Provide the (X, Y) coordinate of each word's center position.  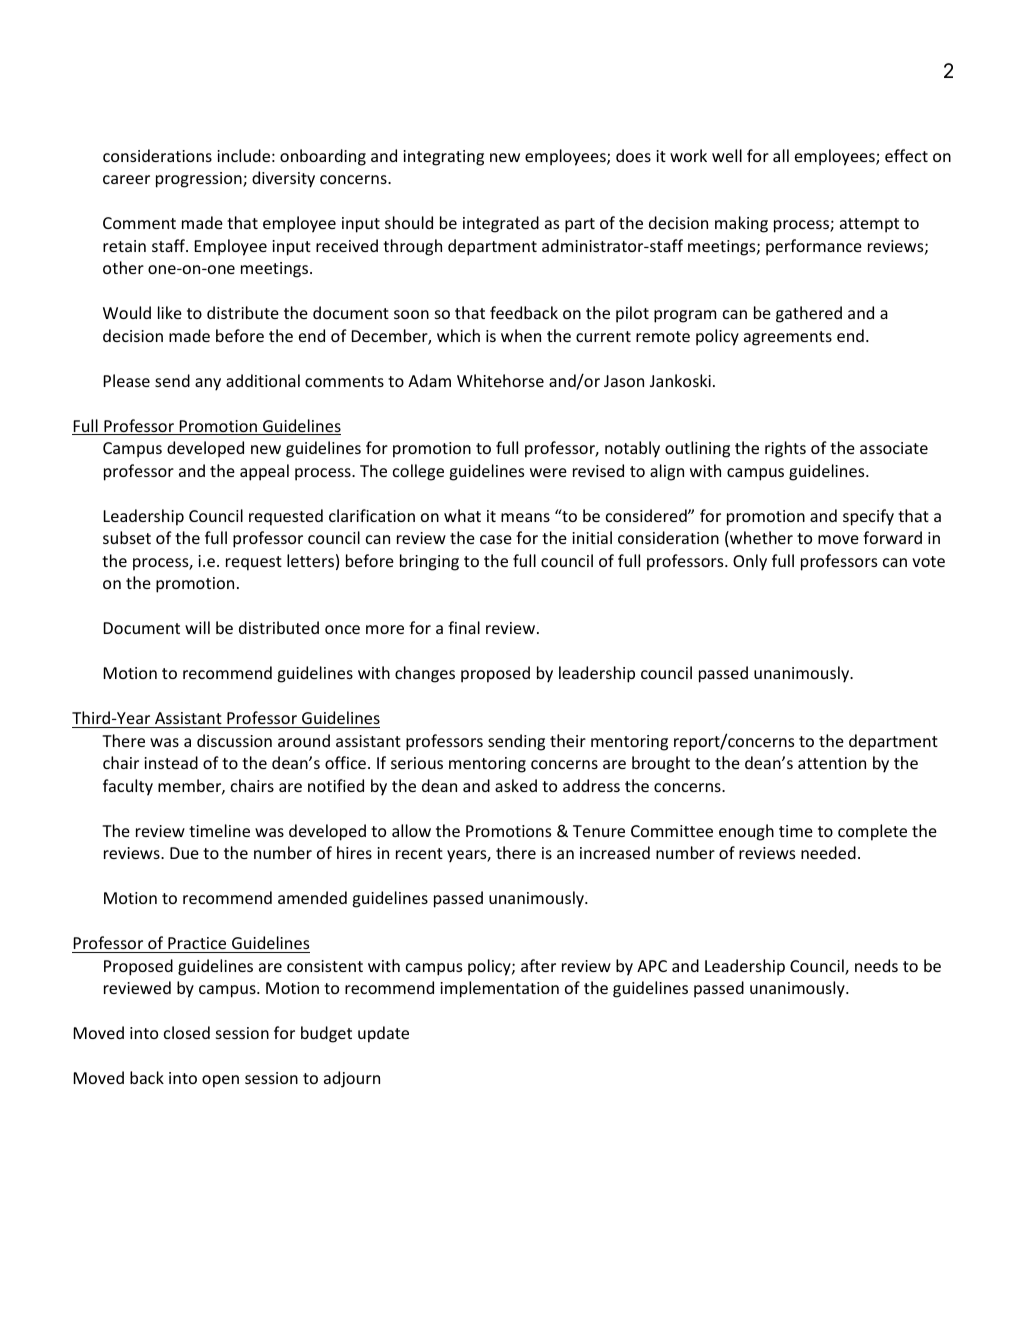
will (197, 627)
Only (750, 562)
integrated (501, 224)
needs (876, 965)
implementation (499, 989)
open (220, 1081)
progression (200, 180)
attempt (869, 225)
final (464, 627)
